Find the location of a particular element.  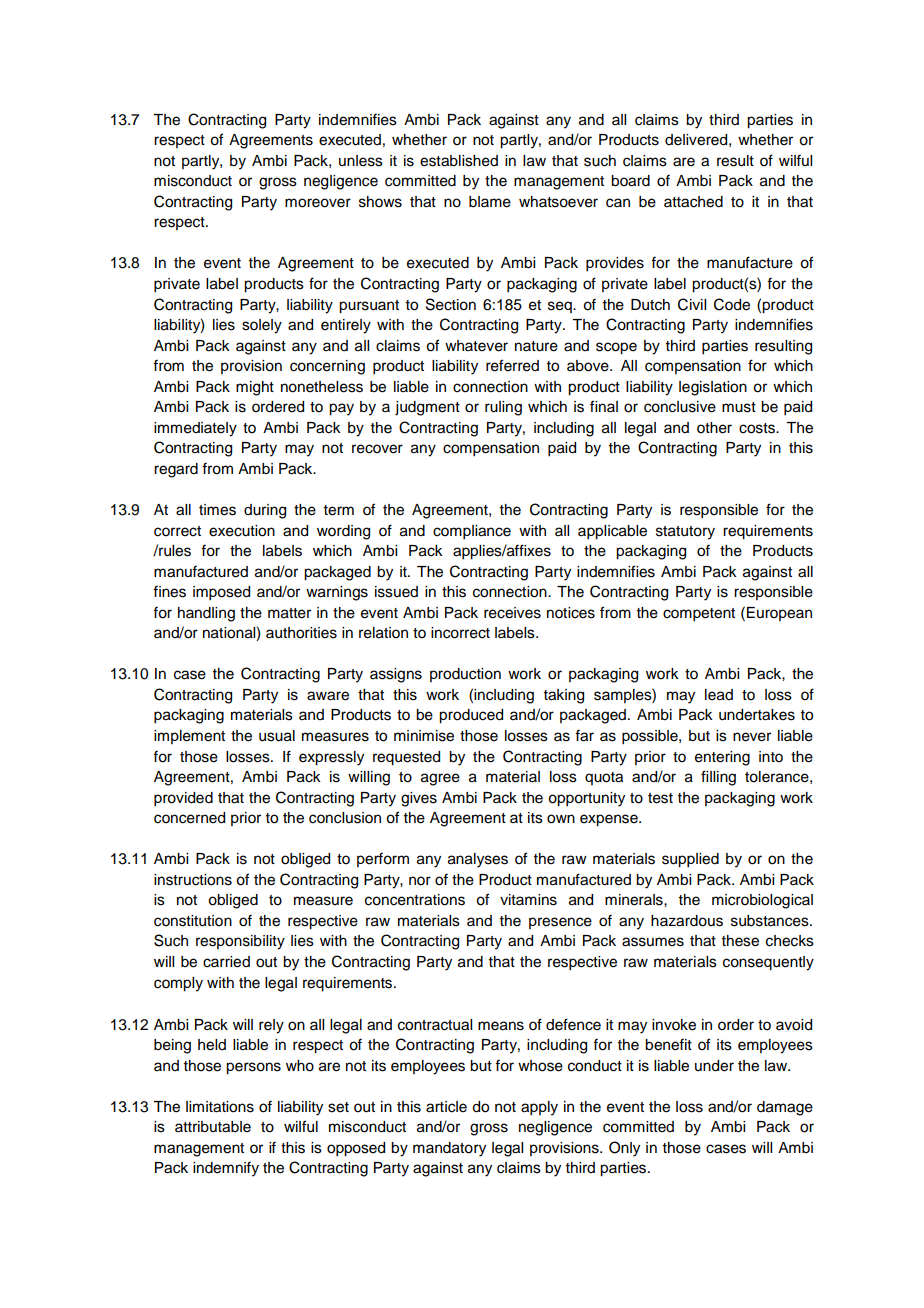

referred is located at coordinates (512, 365).
